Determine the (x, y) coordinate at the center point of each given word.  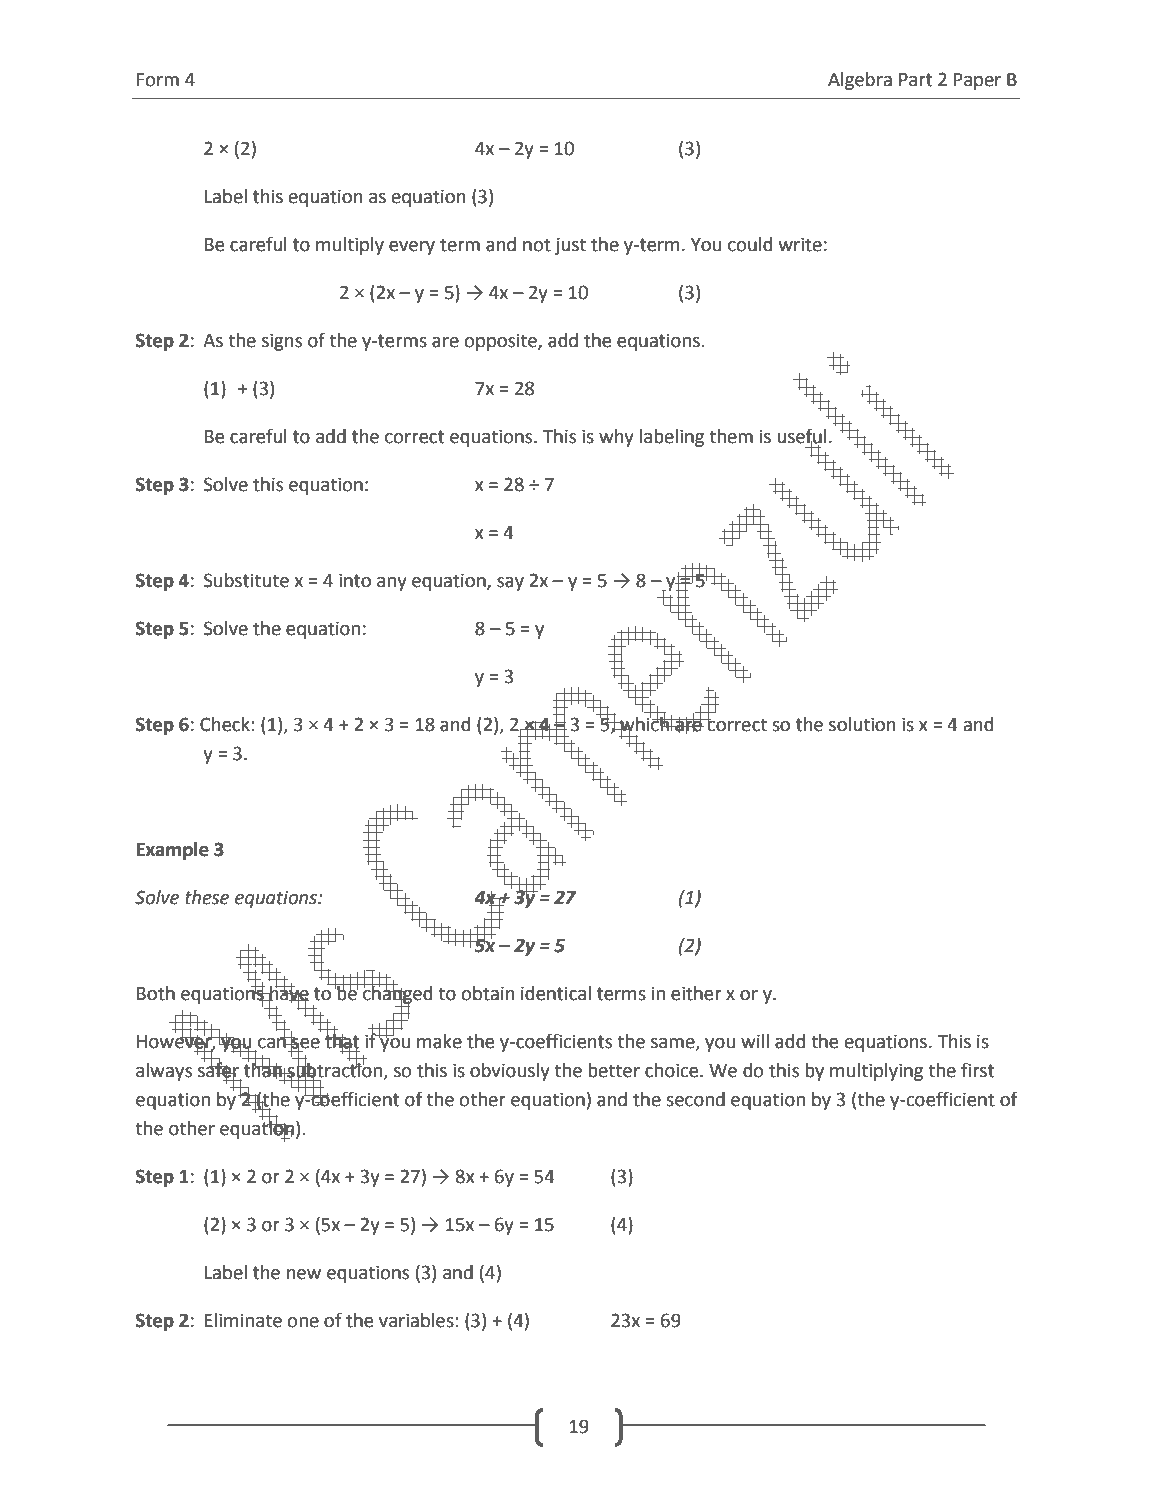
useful (802, 437)
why (616, 438)
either (696, 993)
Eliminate (243, 1320)
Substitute (246, 580)
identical (556, 993)
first (977, 1070)
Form (158, 80)
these (207, 897)
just (570, 246)
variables (417, 1320)
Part (915, 80)
